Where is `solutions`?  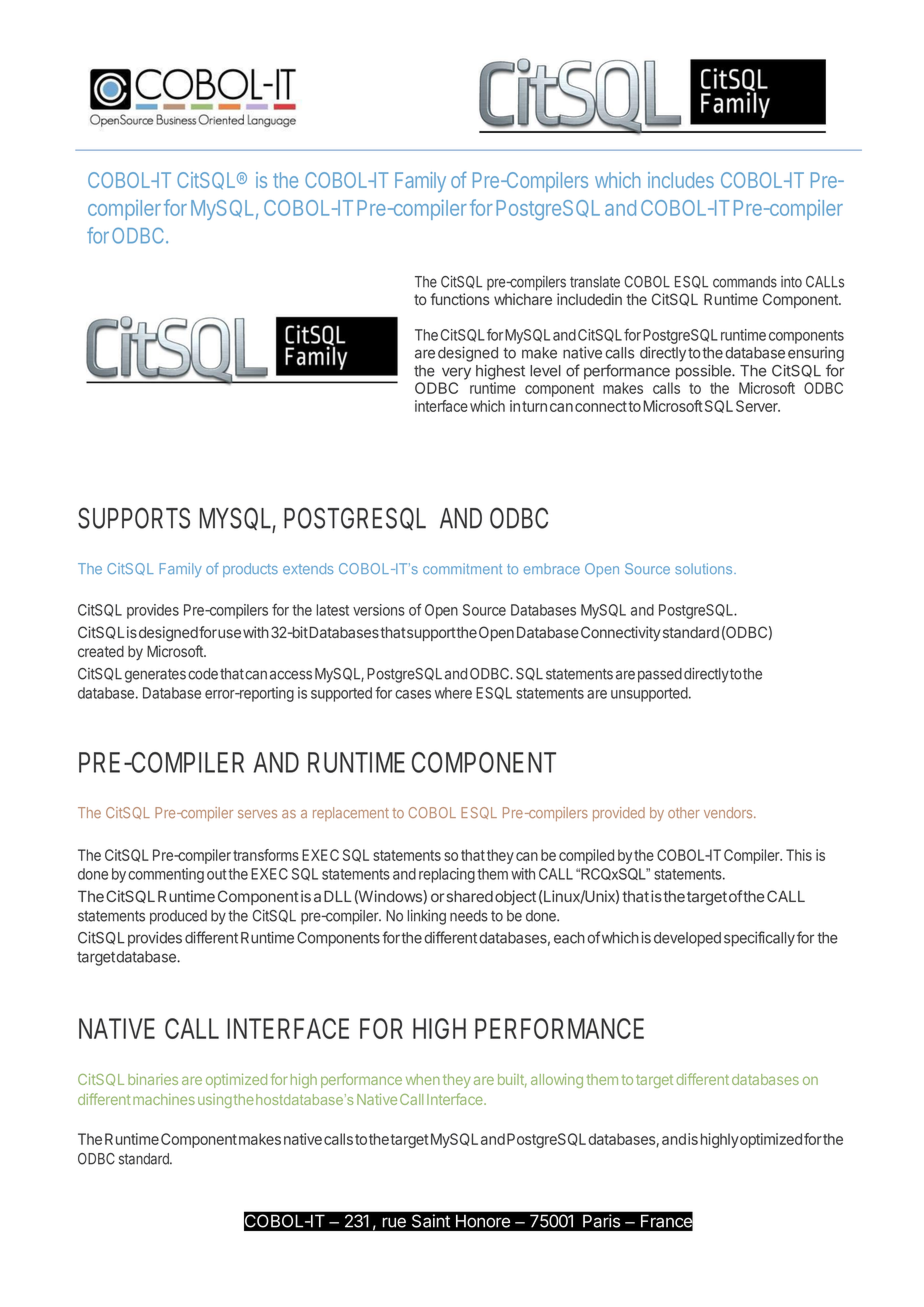
solutions is located at coordinates (705, 568).
